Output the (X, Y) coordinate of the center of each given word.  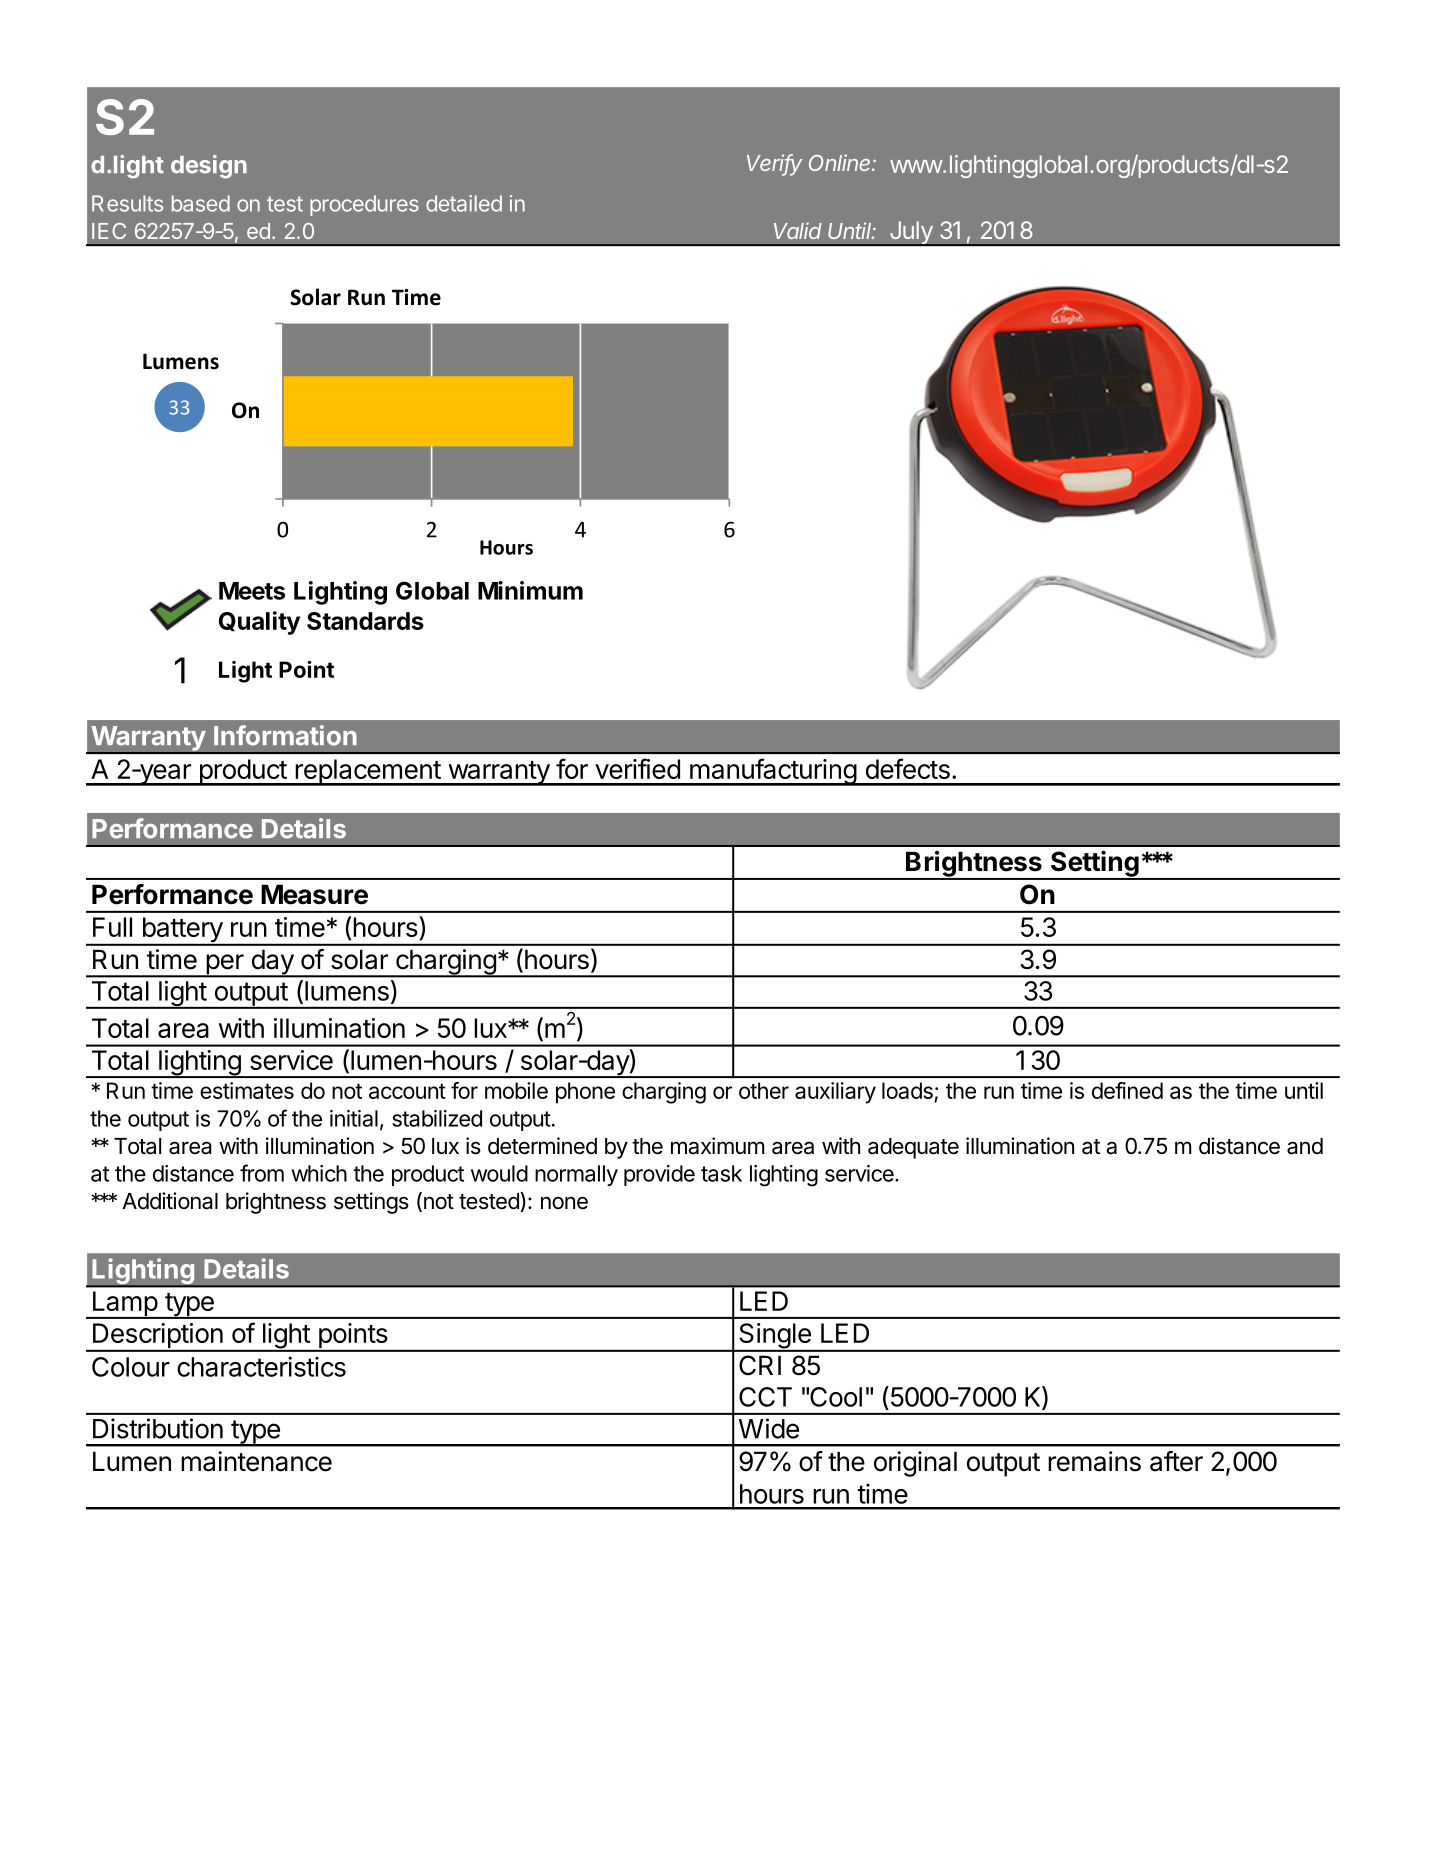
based (201, 203)
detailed (464, 203)
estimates (247, 1090)
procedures (364, 205)
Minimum (530, 590)
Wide (769, 1428)
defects (908, 768)
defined (1127, 1090)
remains (1094, 1461)
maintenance (256, 1461)
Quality (259, 623)
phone (585, 1093)
